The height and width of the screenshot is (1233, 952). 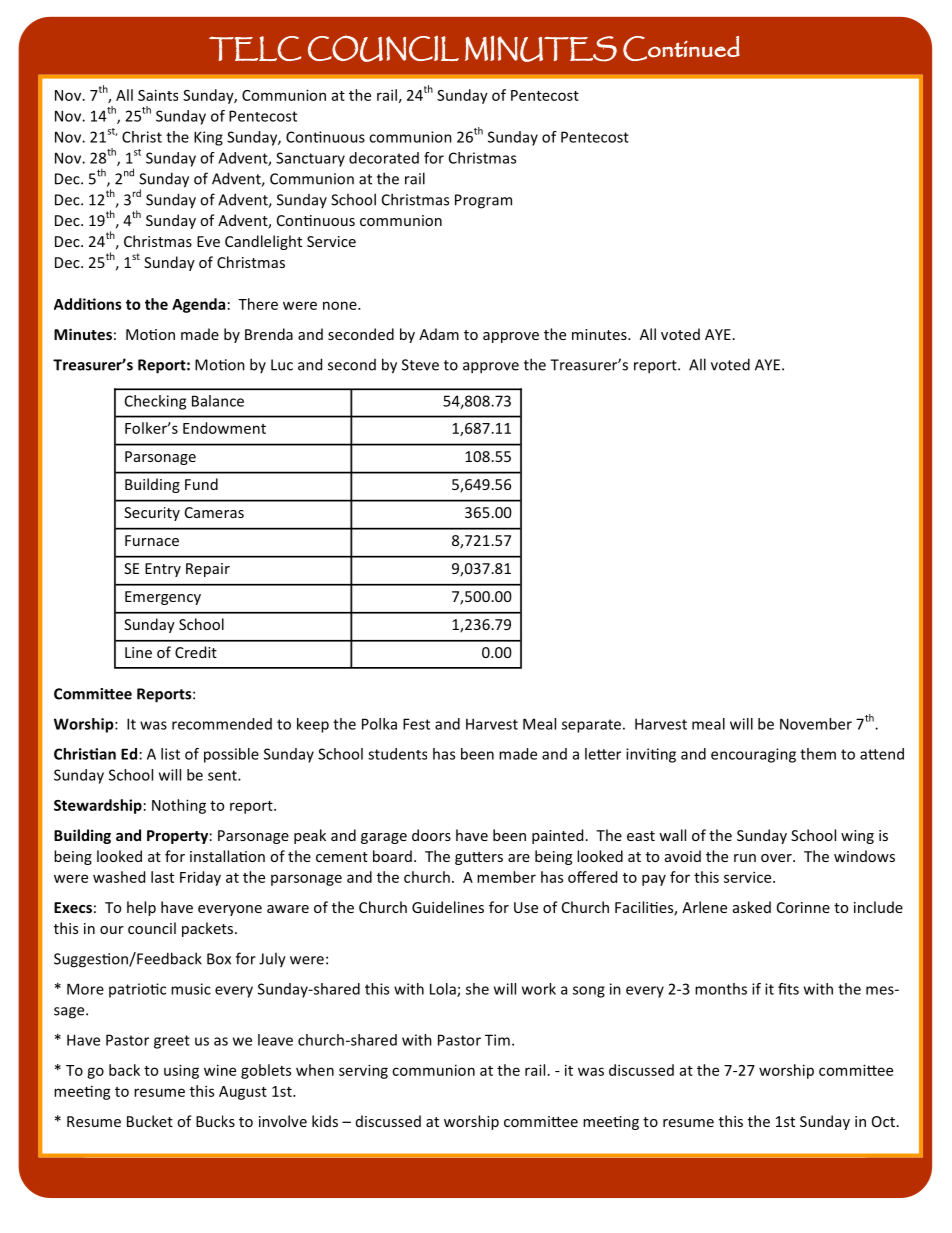 What do you see at coordinates (883, 1121) in the screenshot?
I see `Oct` at bounding box center [883, 1121].
